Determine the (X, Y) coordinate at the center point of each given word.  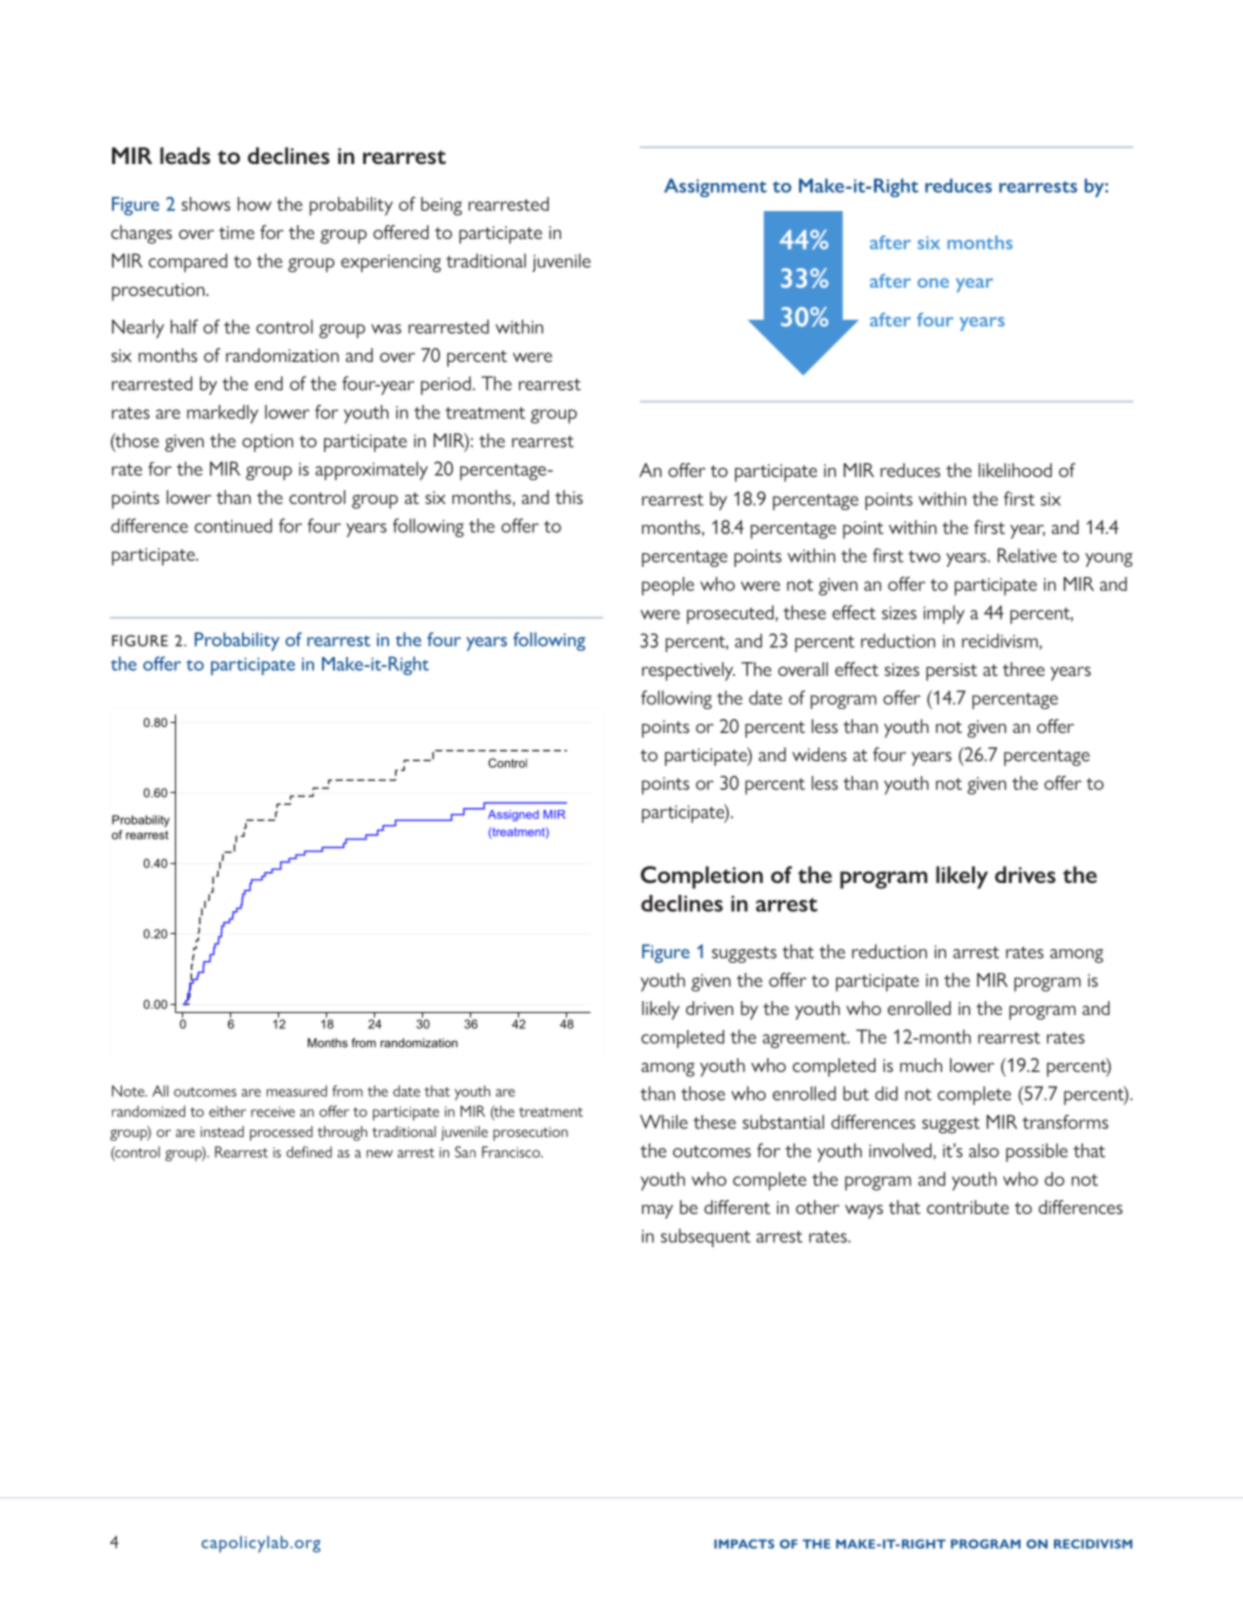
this (569, 497)
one (933, 283)
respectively (688, 671)
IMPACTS (744, 1544)
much (921, 1065)
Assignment (715, 187)
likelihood (1015, 470)
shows (206, 204)
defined (309, 1152)
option (267, 443)
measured (297, 1091)
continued (233, 525)
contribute (968, 1207)
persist (951, 672)
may (657, 1211)
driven (709, 1008)
